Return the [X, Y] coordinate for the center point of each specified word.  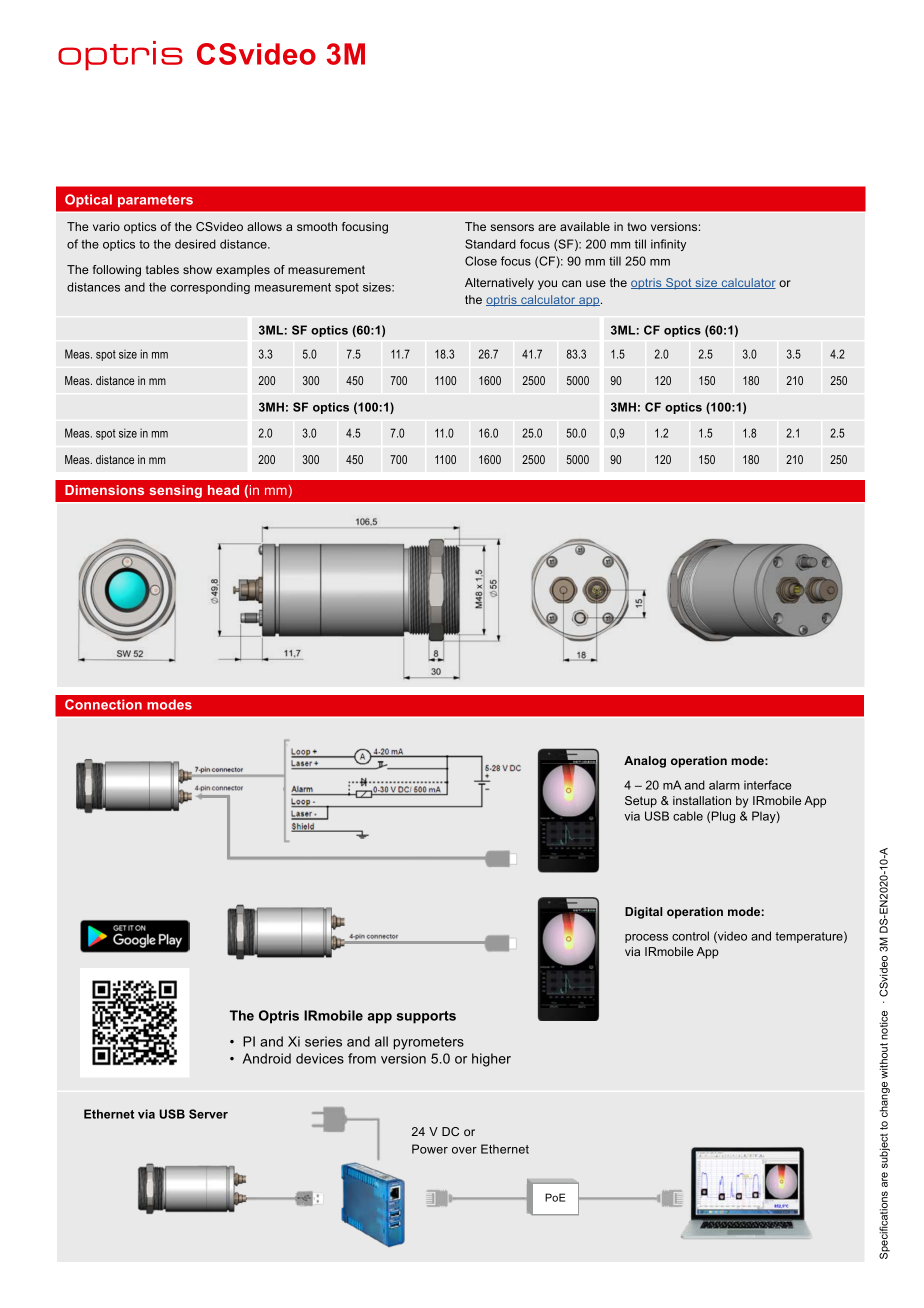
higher [491, 1060]
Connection [103, 704]
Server [208, 1114]
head [223, 490]
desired [195, 244]
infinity [668, 245]
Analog [645, 762]
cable [688, 816]
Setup [641, 802]
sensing [175, 491]
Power [430, 1149]
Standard [490, 244]
